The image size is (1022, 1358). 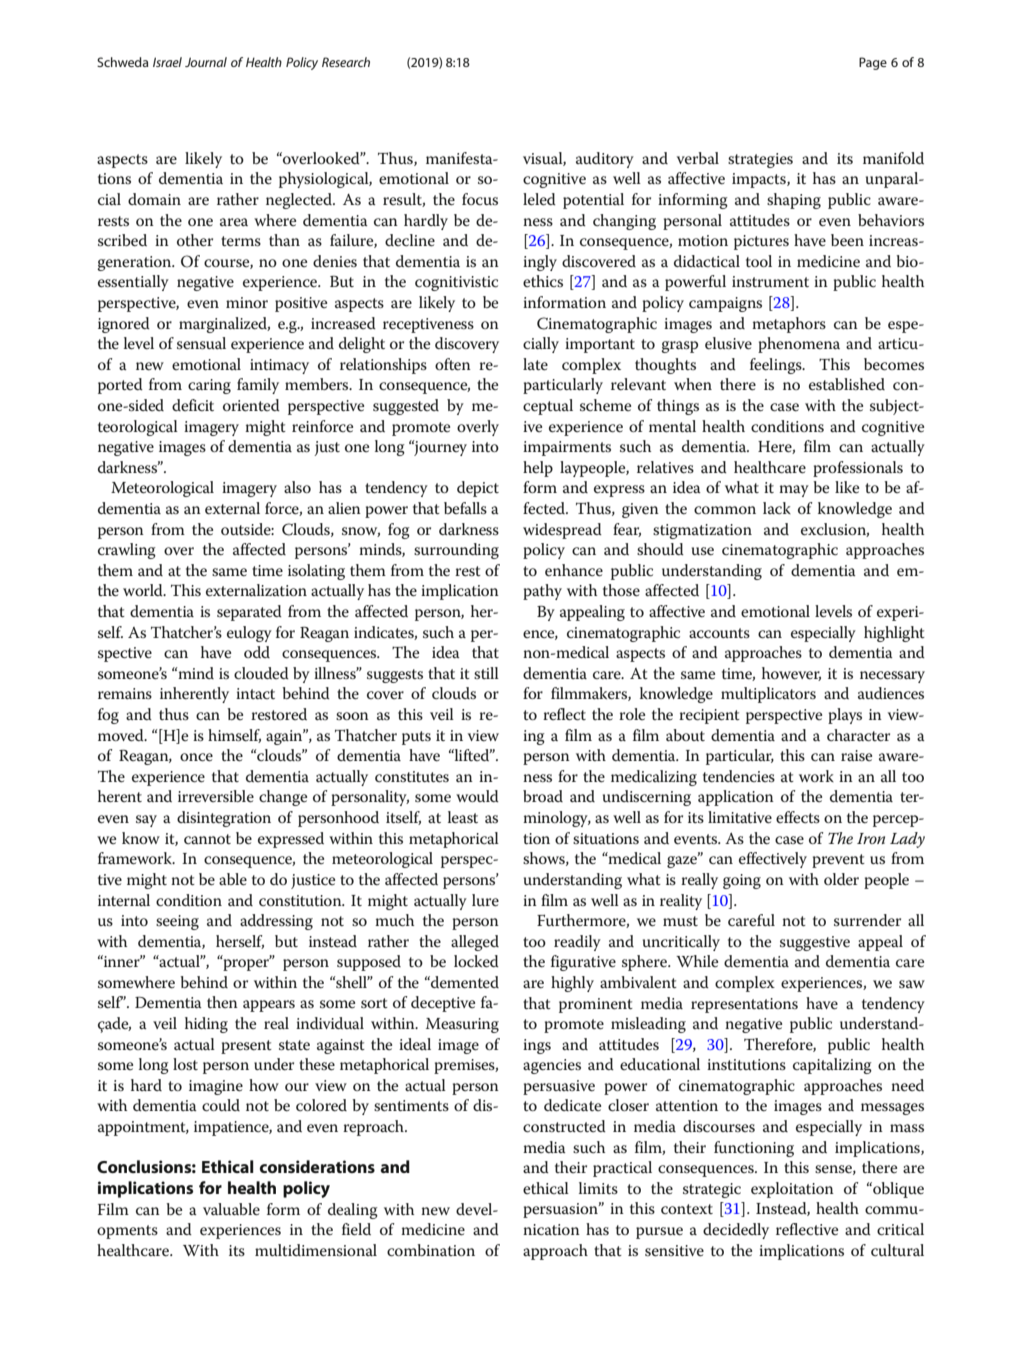 I want to click on effects, so click(x=798, y=817).
